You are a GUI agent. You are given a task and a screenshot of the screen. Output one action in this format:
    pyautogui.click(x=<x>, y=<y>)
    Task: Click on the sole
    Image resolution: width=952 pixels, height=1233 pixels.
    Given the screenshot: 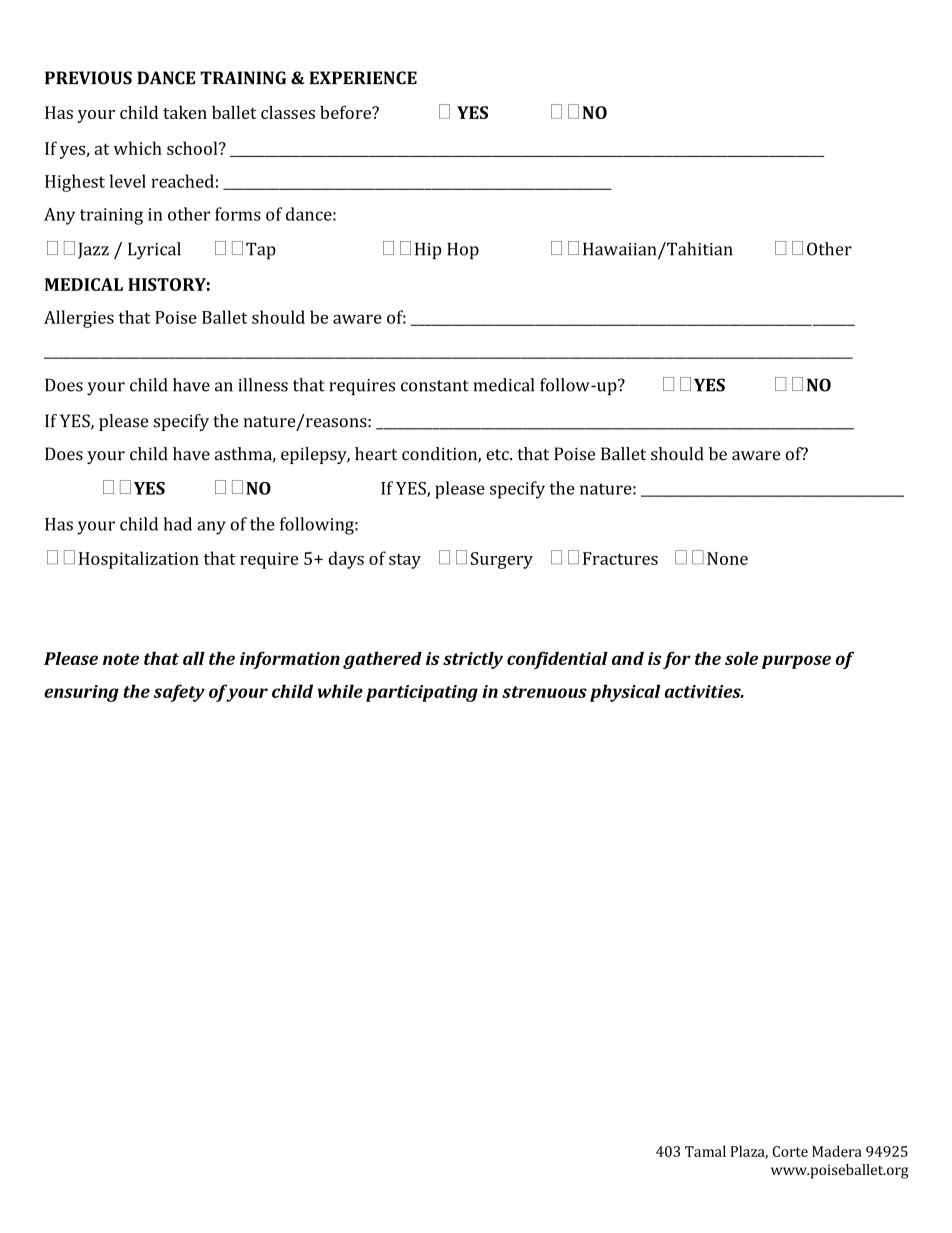 What is the action you would take?
    pyautogui.click(x=741, y=658)
